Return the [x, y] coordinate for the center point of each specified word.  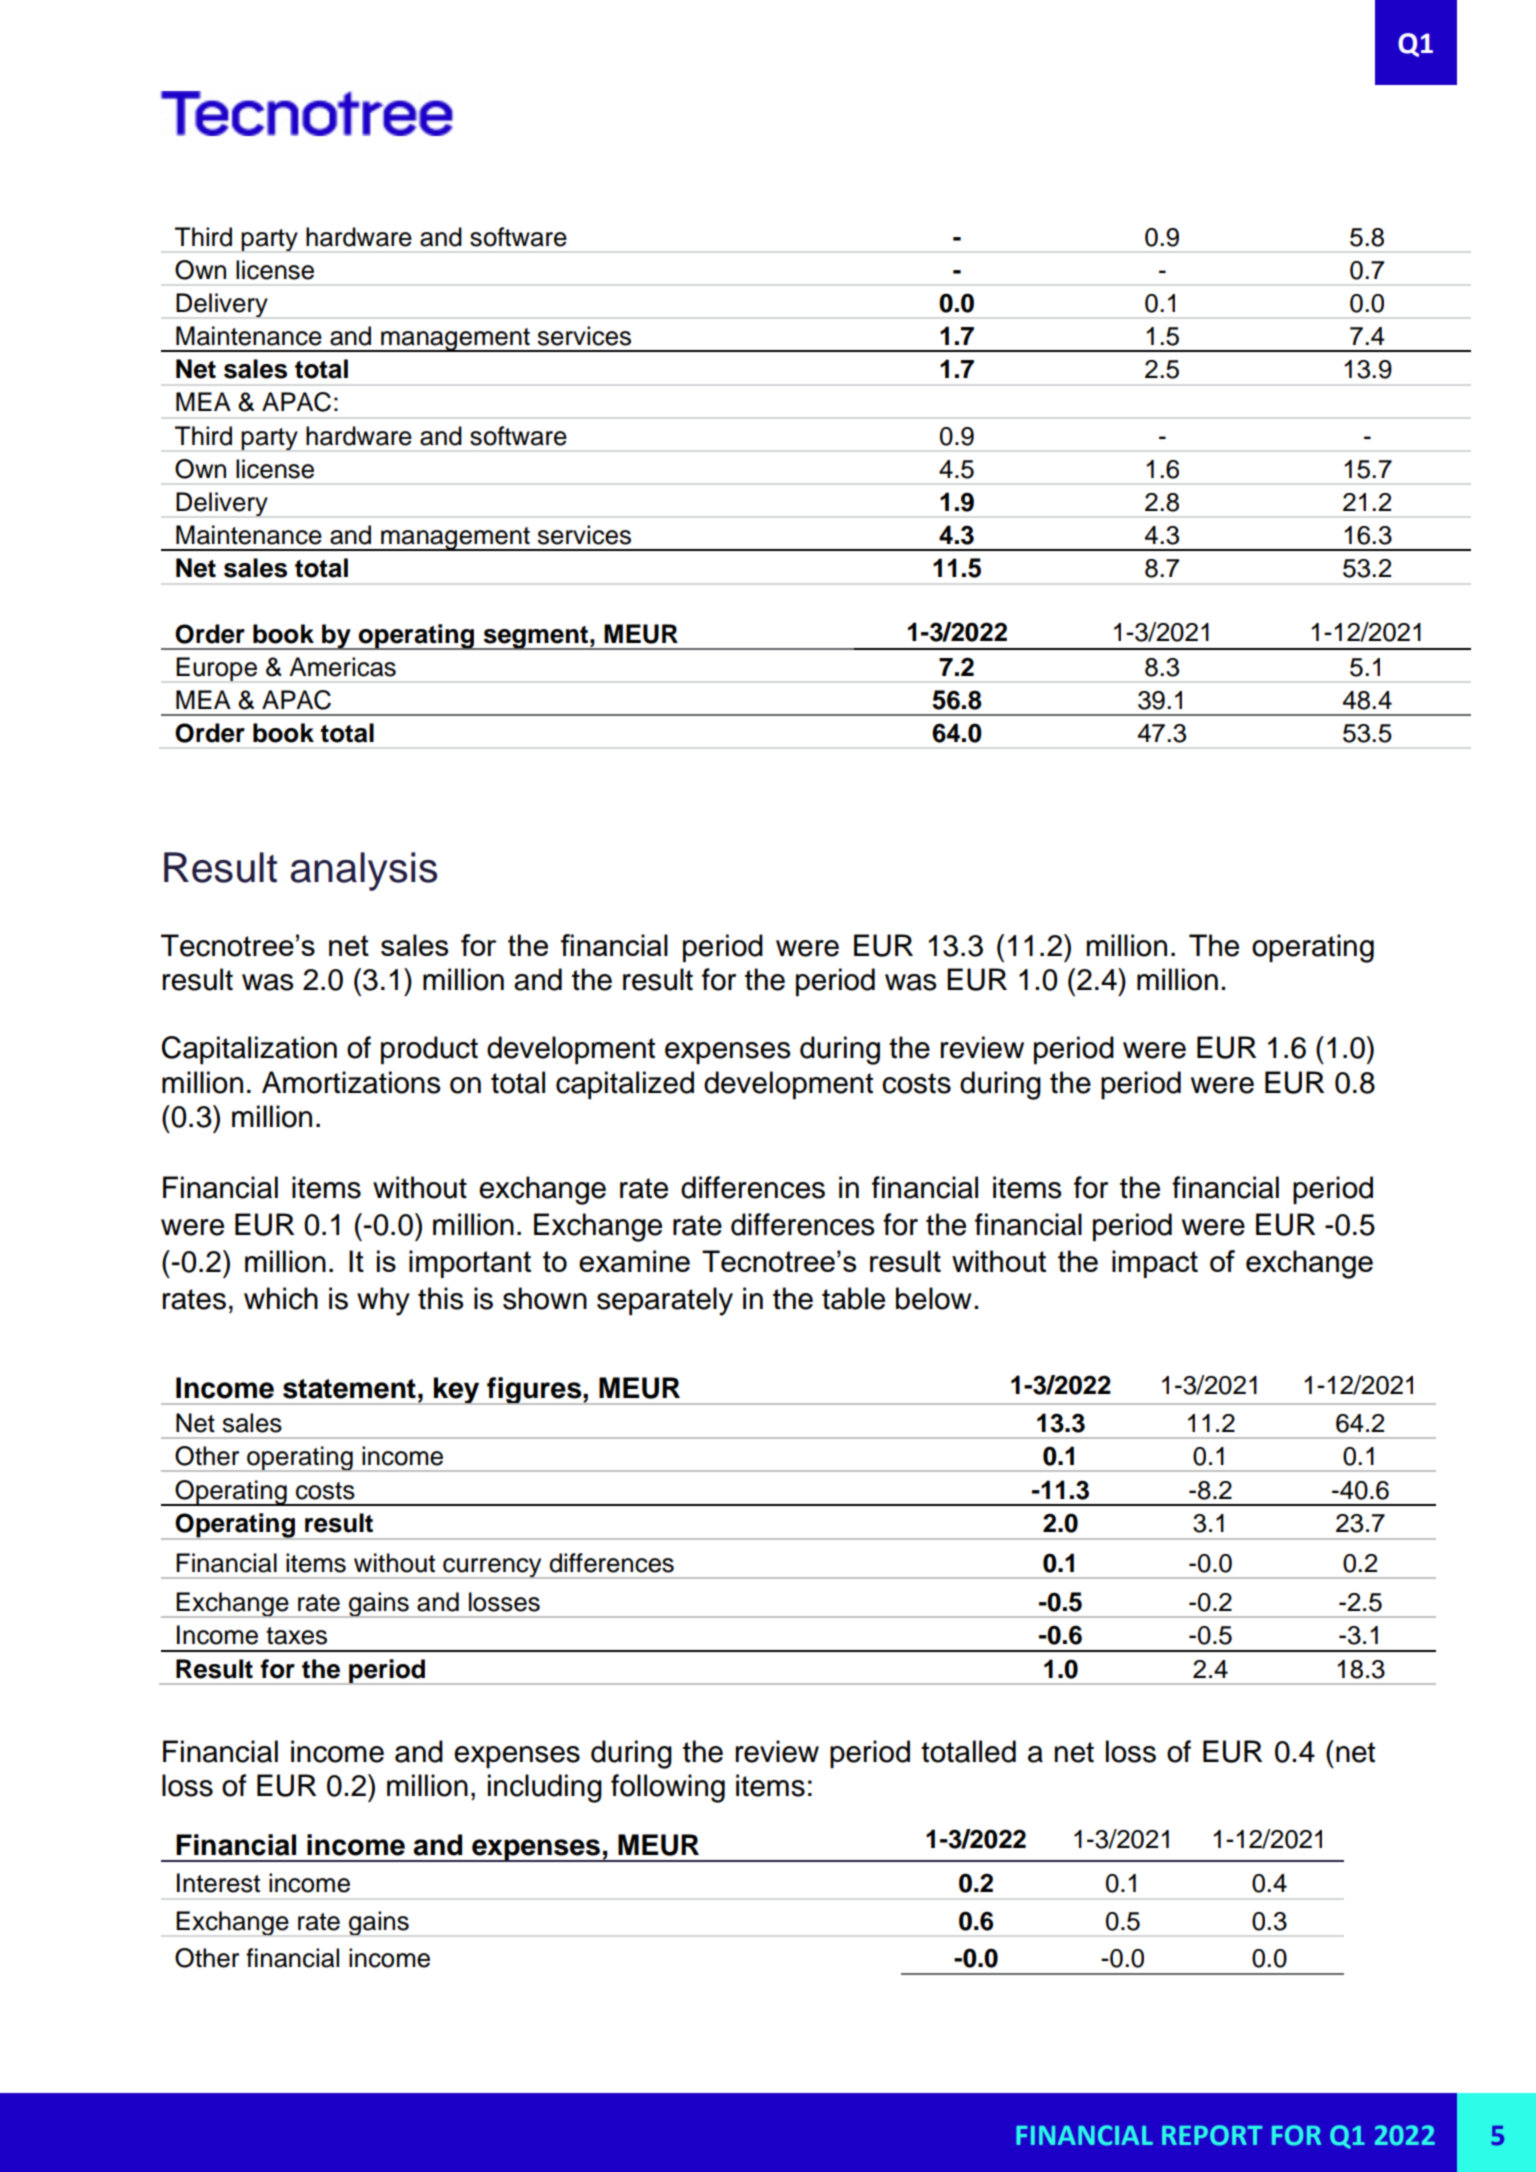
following [668, 1788]
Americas [342, 667]
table [853, 1298]
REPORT [1212, 2135]
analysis [363, 871]
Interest [218, 1883]
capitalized [625, 1085]
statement [349, 1389]
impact [1155, 1264]
